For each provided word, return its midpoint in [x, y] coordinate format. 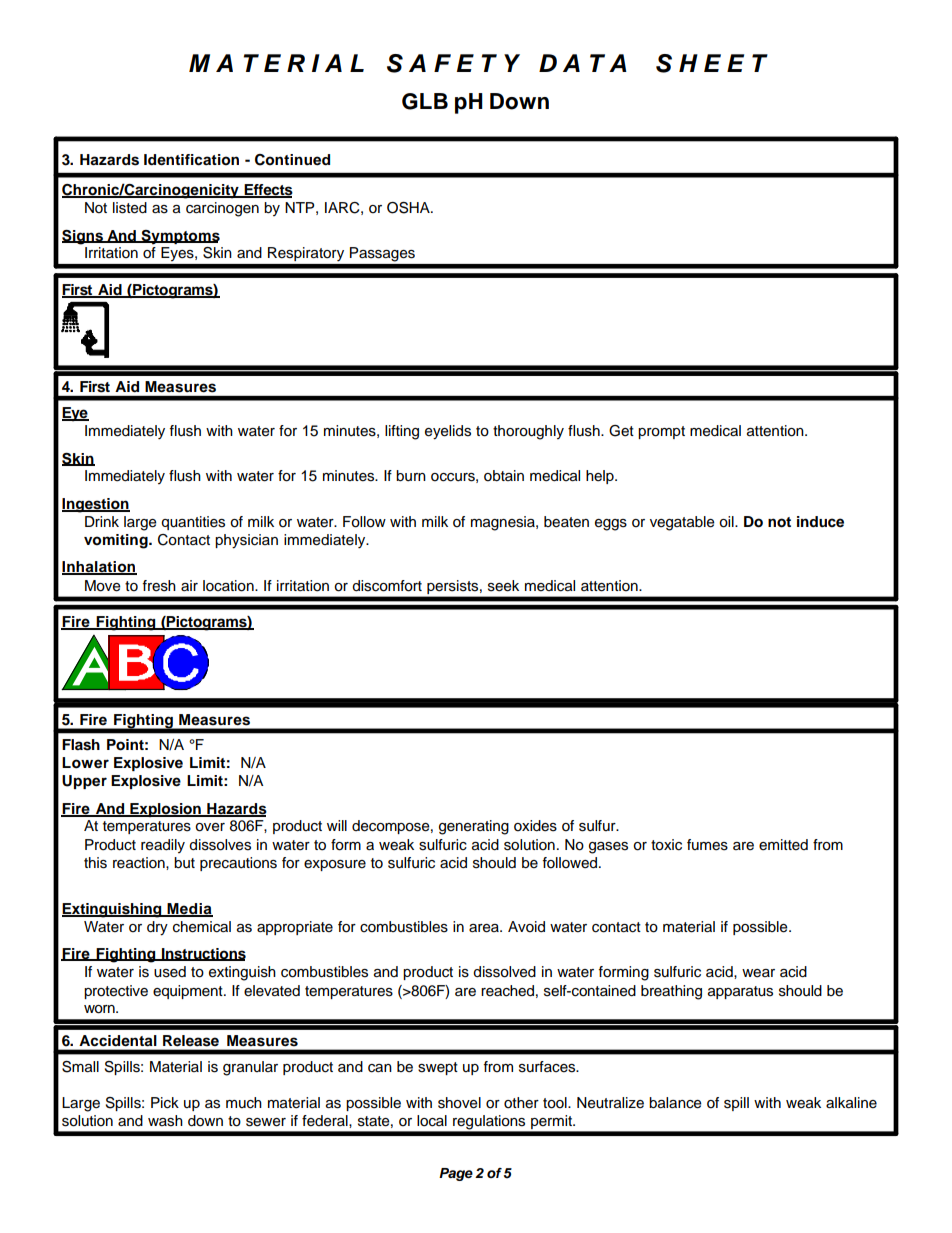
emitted [783, 845]
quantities [193, 523]
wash [165, 1121]
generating [474, 827]
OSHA [409, 208]
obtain [504, 476]
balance [675, 1103]
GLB [425, 101]
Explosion [165, 810]
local [432, 1121]
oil [727, 522]
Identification [191, 160]
